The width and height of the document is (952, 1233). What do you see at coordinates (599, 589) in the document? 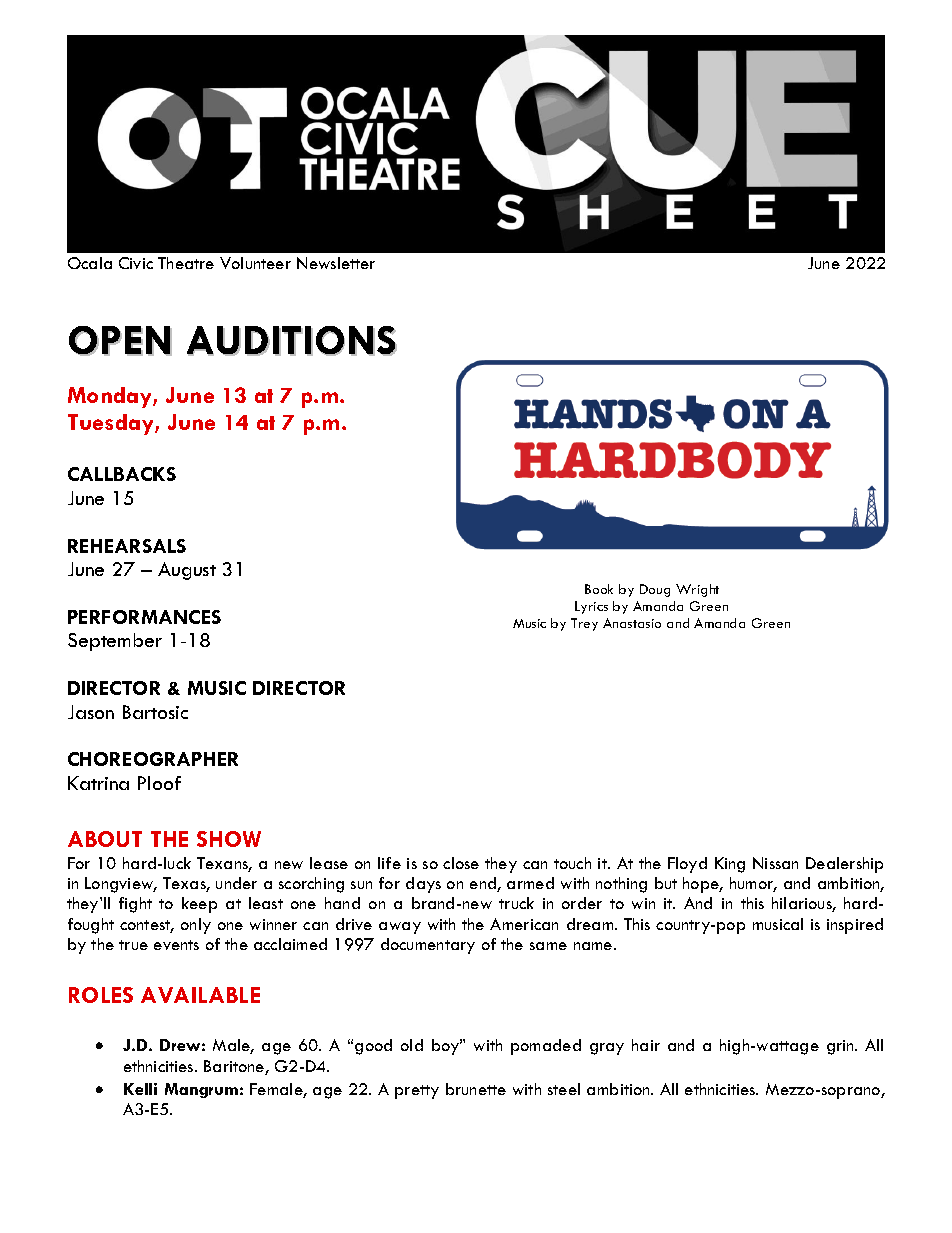
I see `Book` at bounding box center [599, 589].
